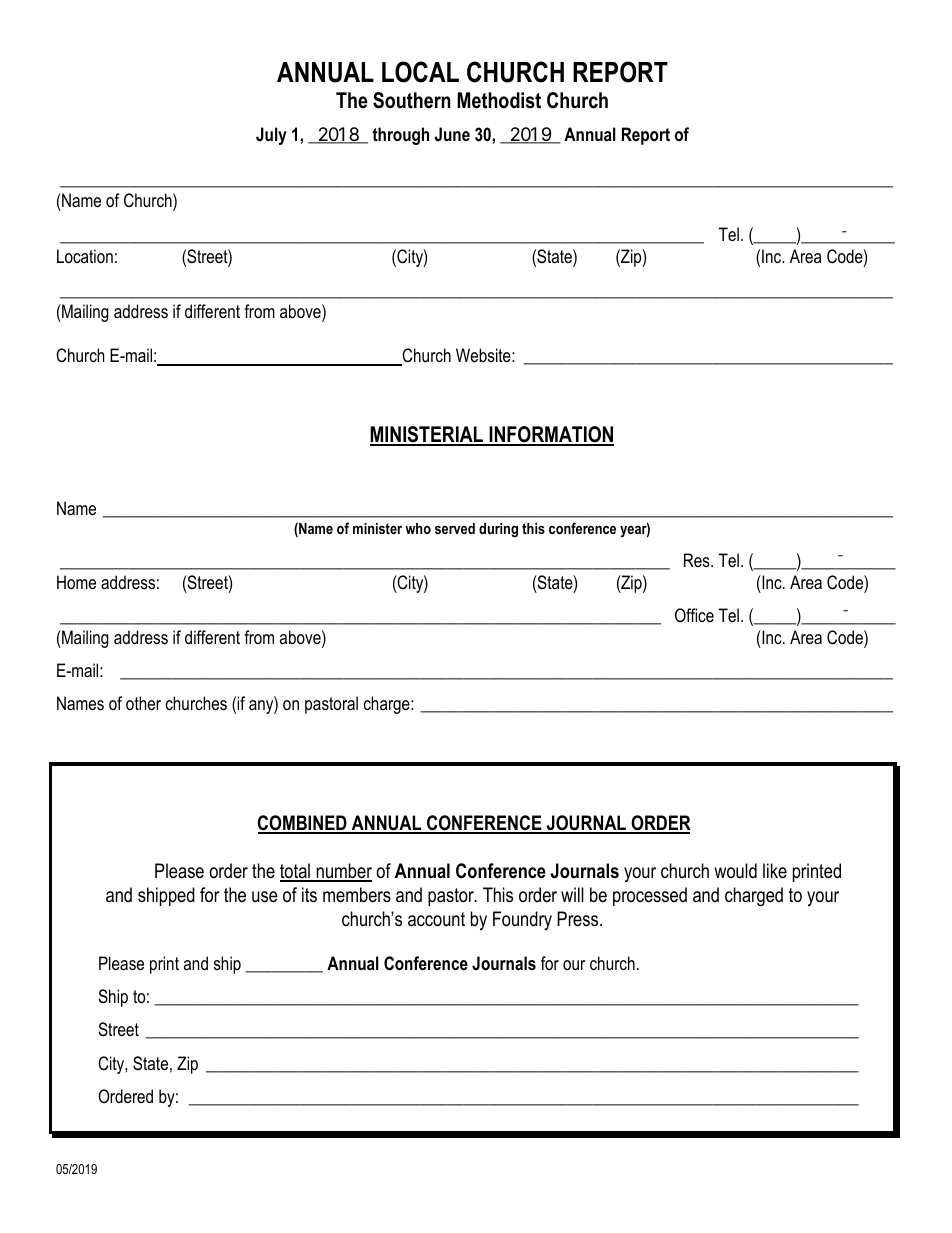 The image size is (952, 1233). What do you see at coordinates (735, 871) in the image?
I see `would` at bounding box center [735, 871].
